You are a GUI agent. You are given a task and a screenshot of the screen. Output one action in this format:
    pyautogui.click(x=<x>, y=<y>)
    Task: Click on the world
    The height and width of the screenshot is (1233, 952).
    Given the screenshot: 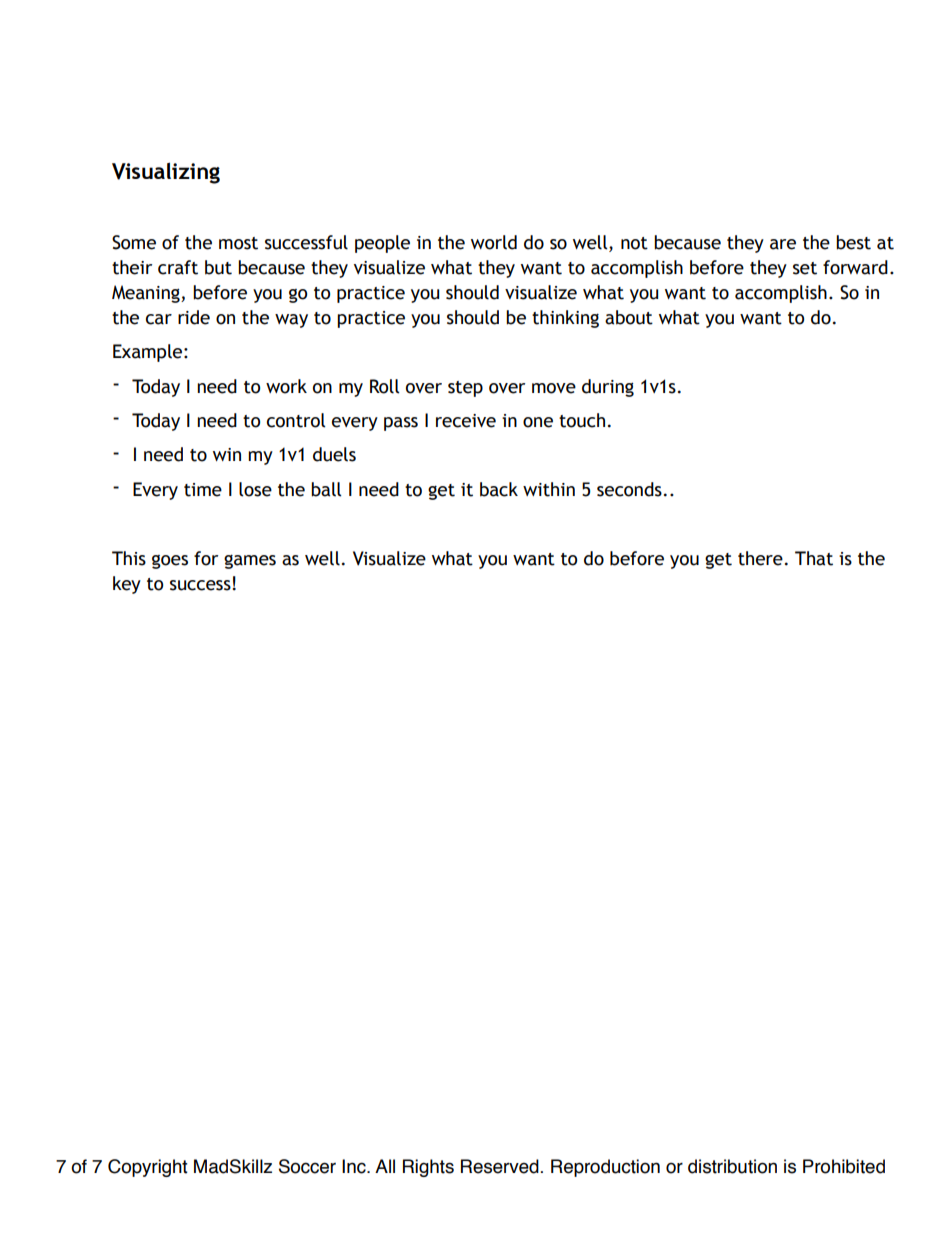 What is the action you would take?
    pyautogui.click(x=494, y=242)
